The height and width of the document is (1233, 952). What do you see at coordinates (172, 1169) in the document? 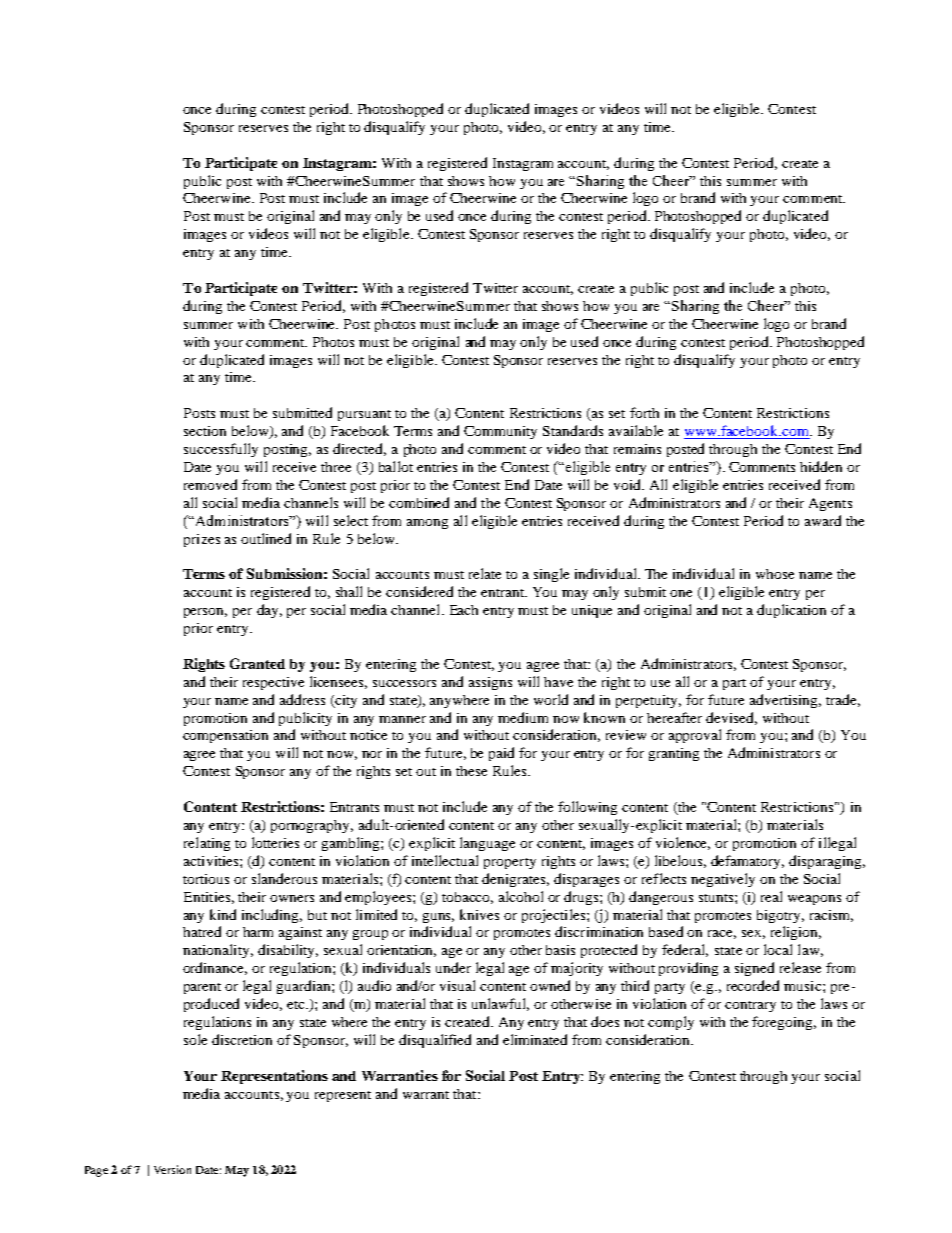
I see `Version` at bounding box center [172, 1169].
